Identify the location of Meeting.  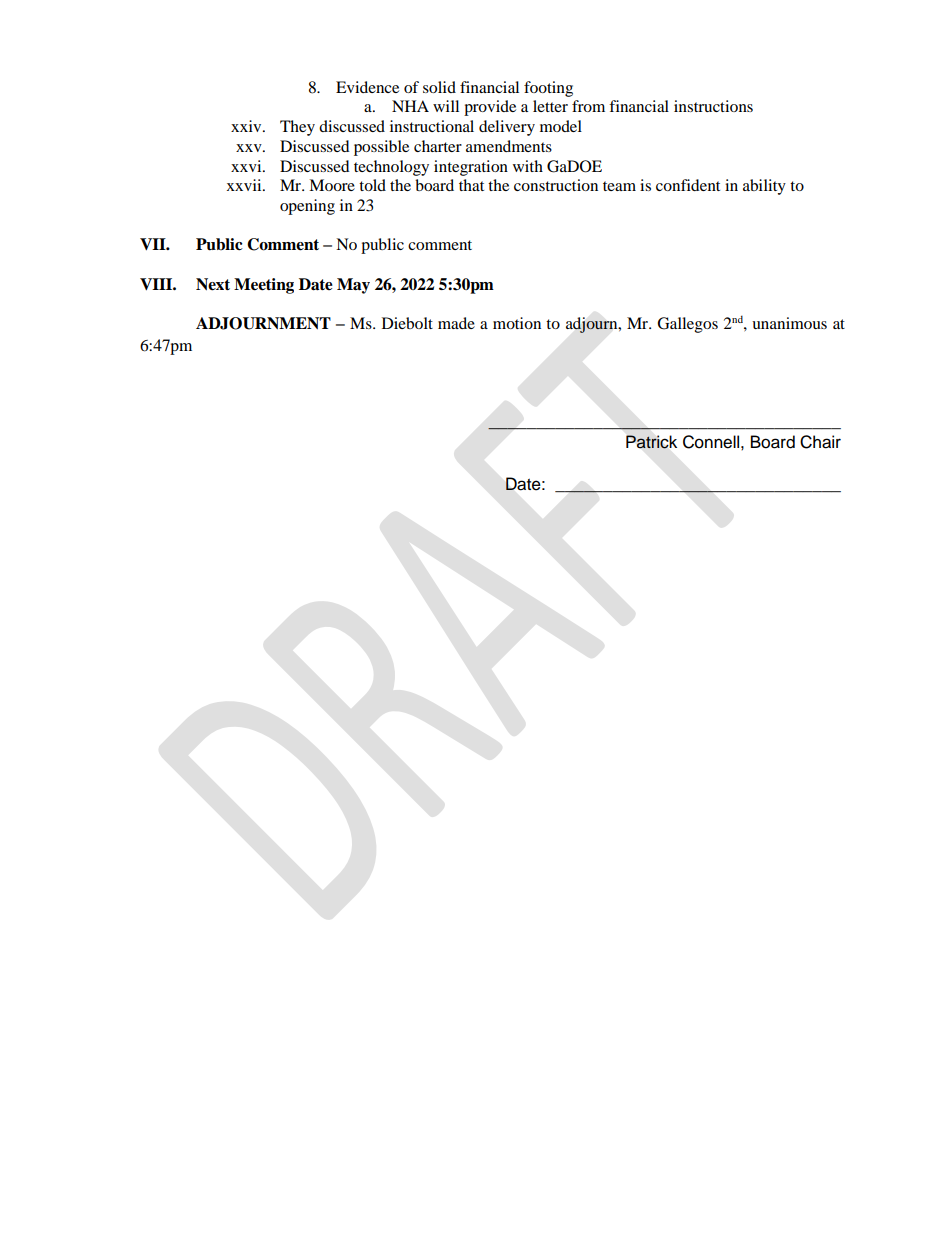
(264, 286).
